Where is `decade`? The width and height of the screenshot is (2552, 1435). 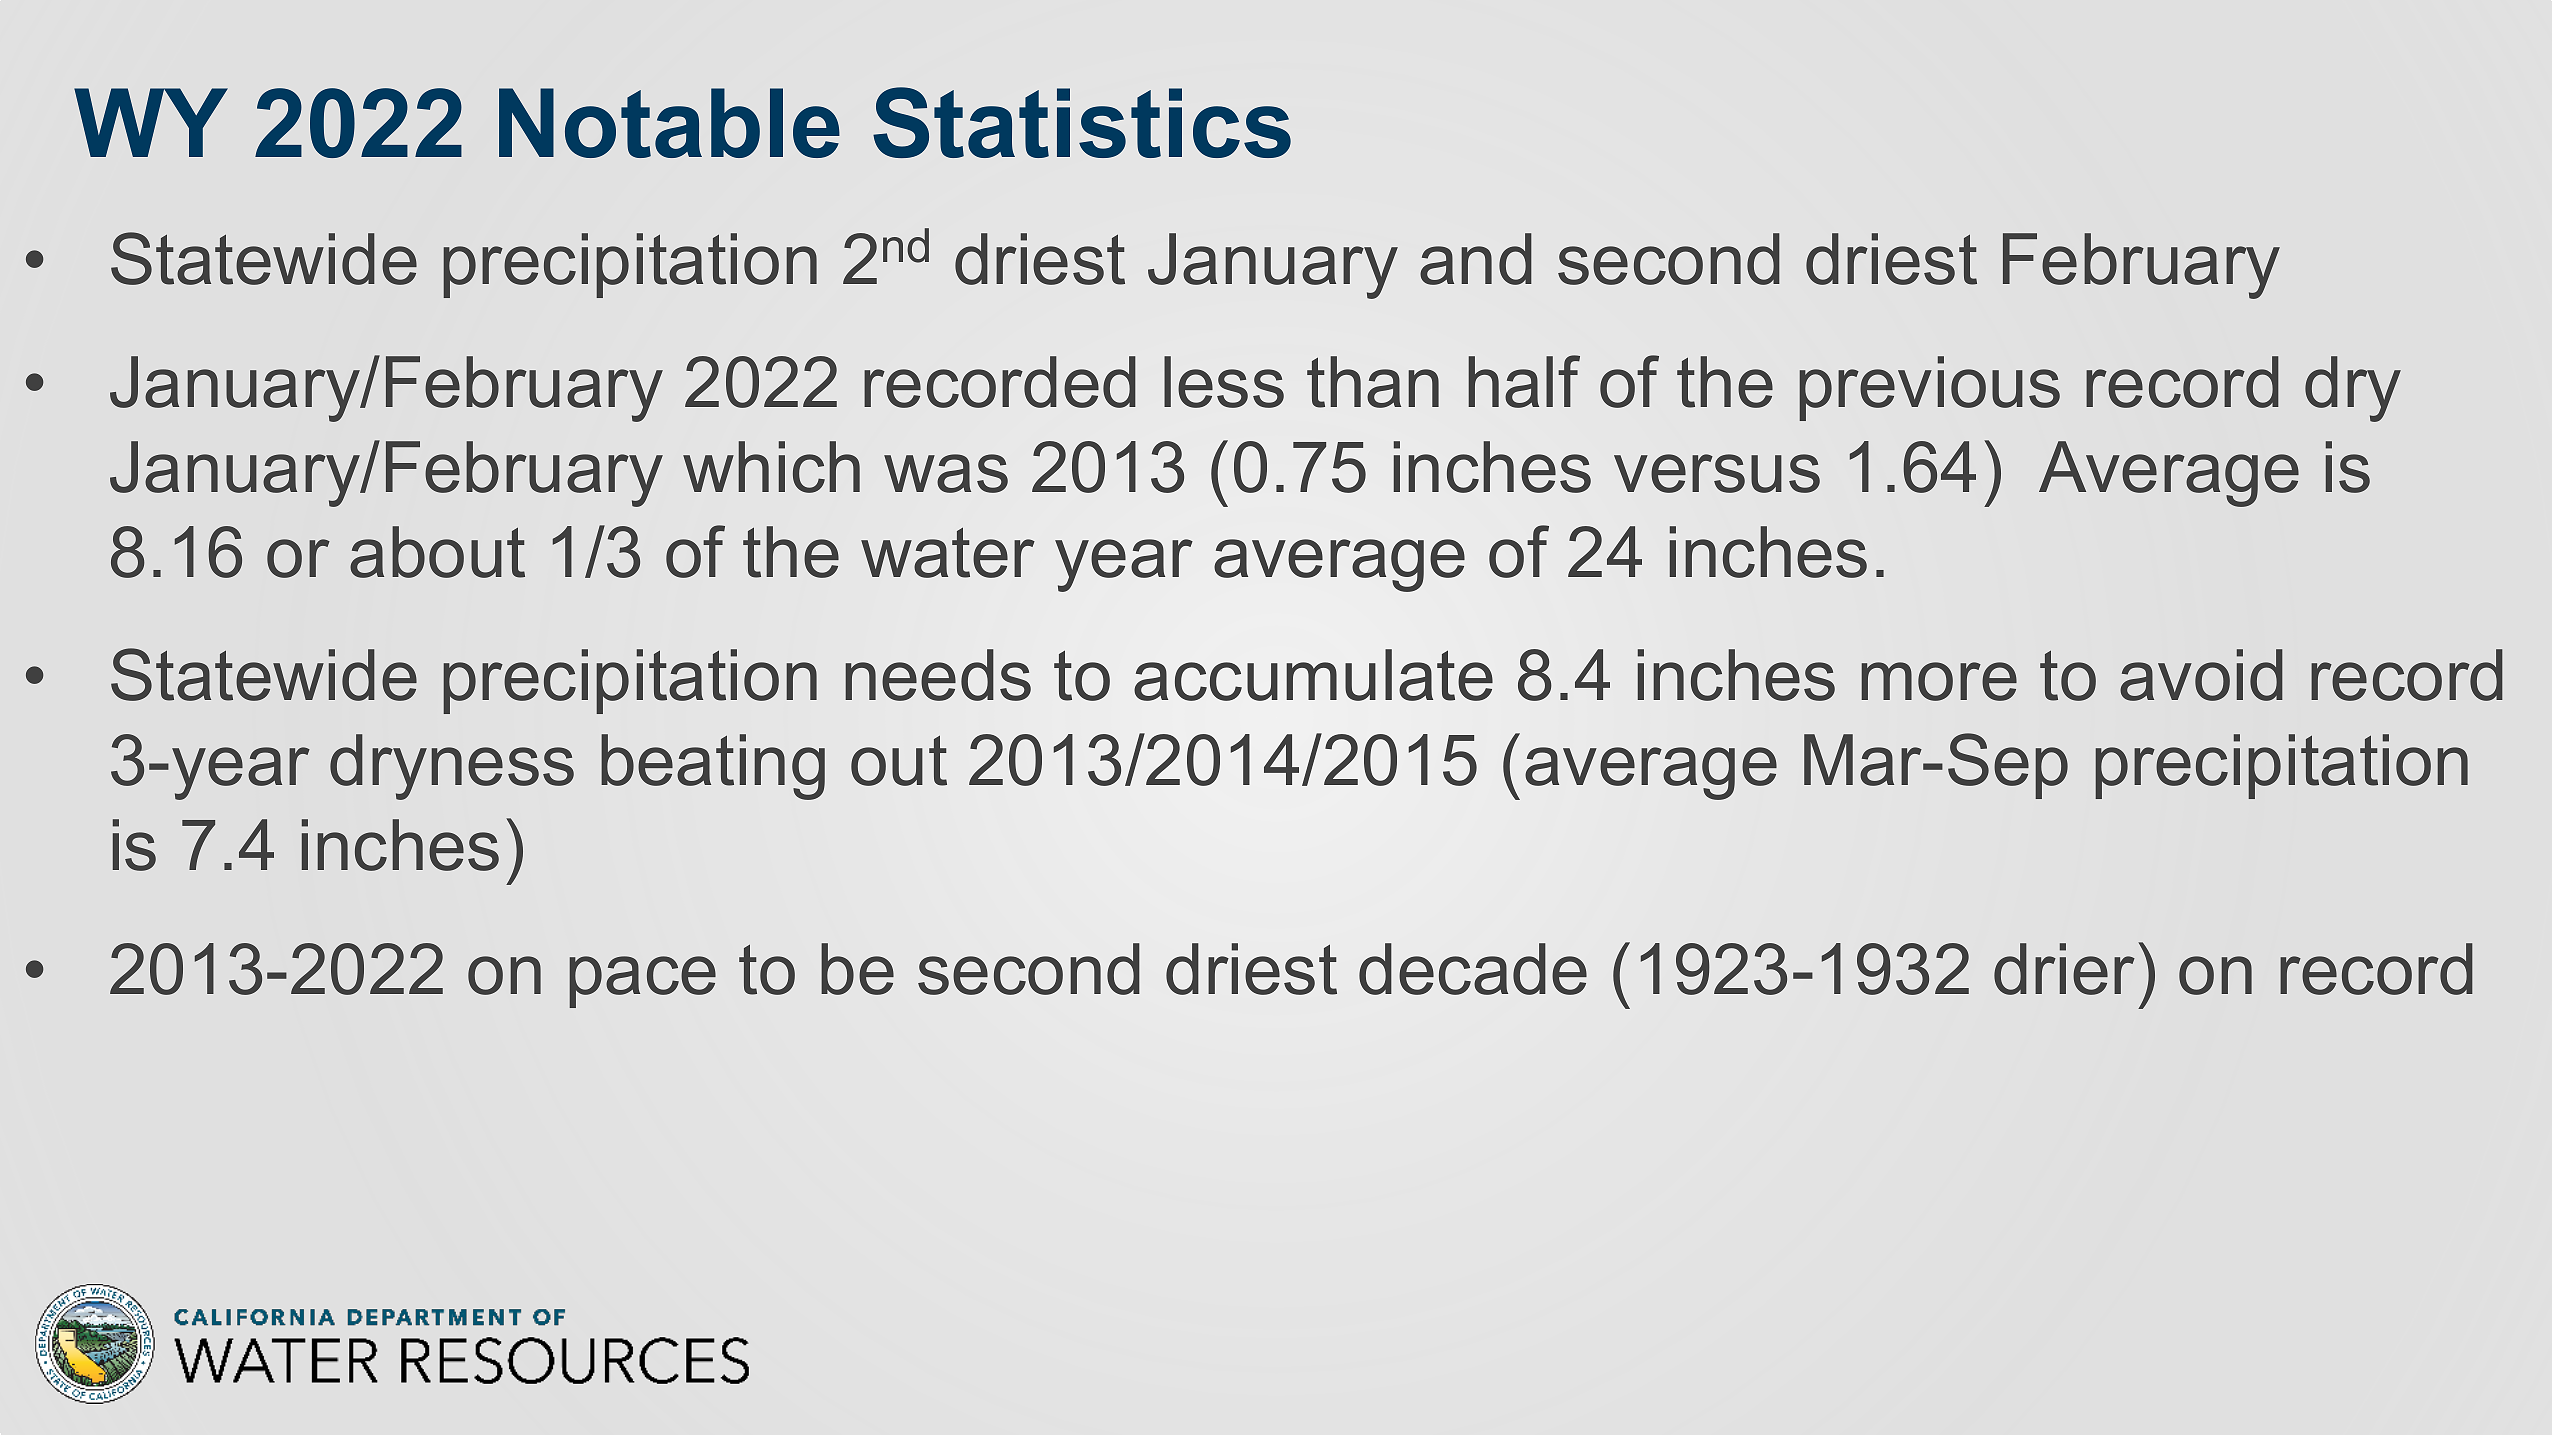 decade is located at coordinates (1473, 969).
